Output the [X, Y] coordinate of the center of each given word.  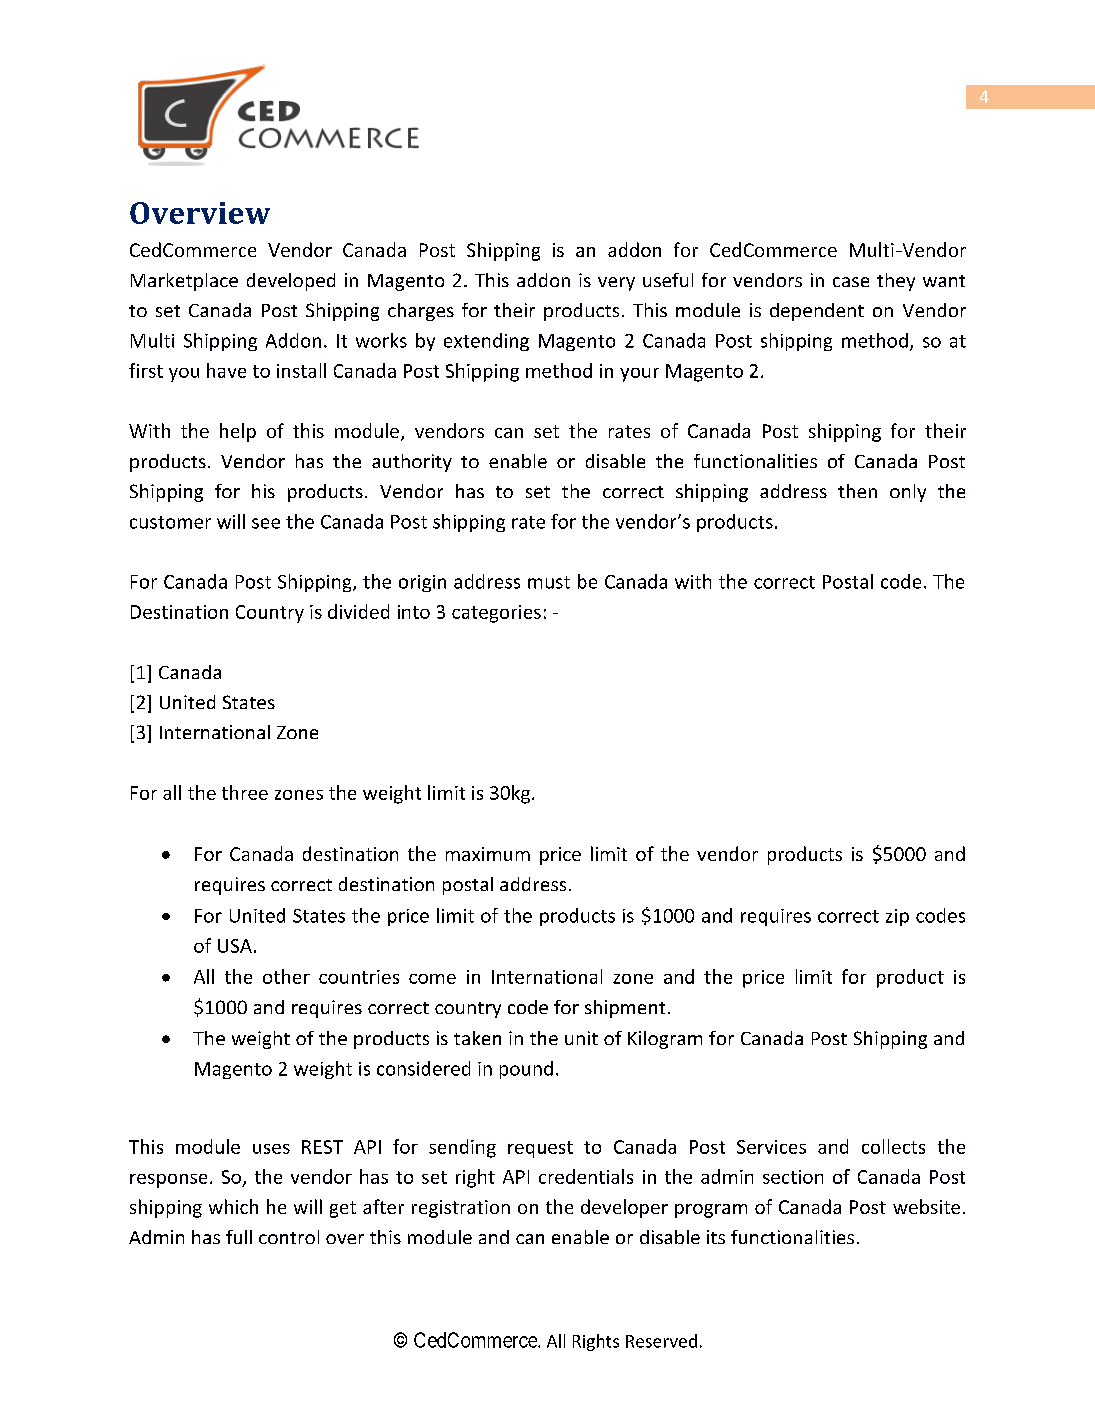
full [239, 1237]
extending [486, 342]
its [716, 1237]
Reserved [661, 1341]
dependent [817, 312]
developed [291, 282]
